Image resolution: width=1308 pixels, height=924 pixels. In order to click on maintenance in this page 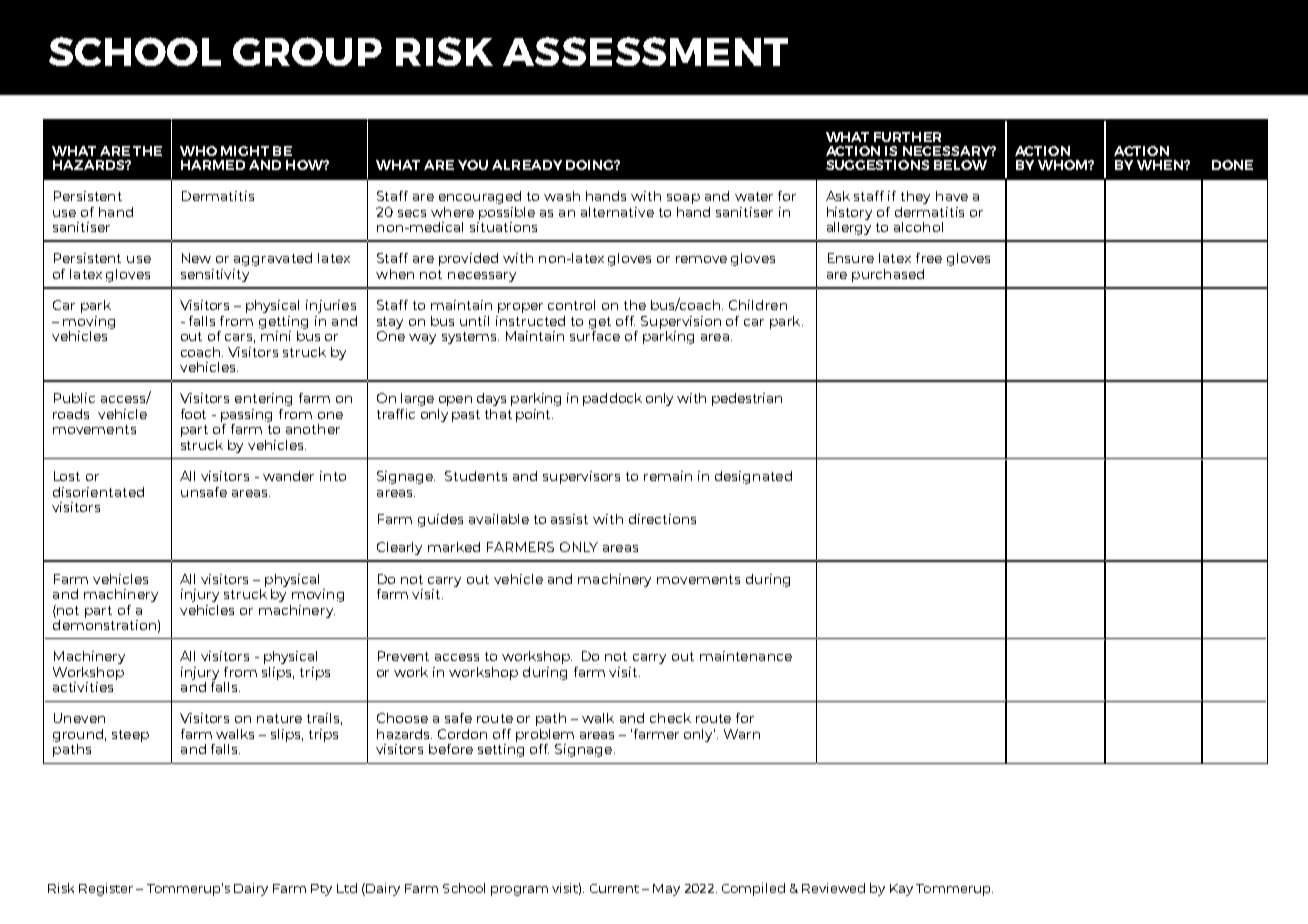, I will do `click(746, 656)`.
